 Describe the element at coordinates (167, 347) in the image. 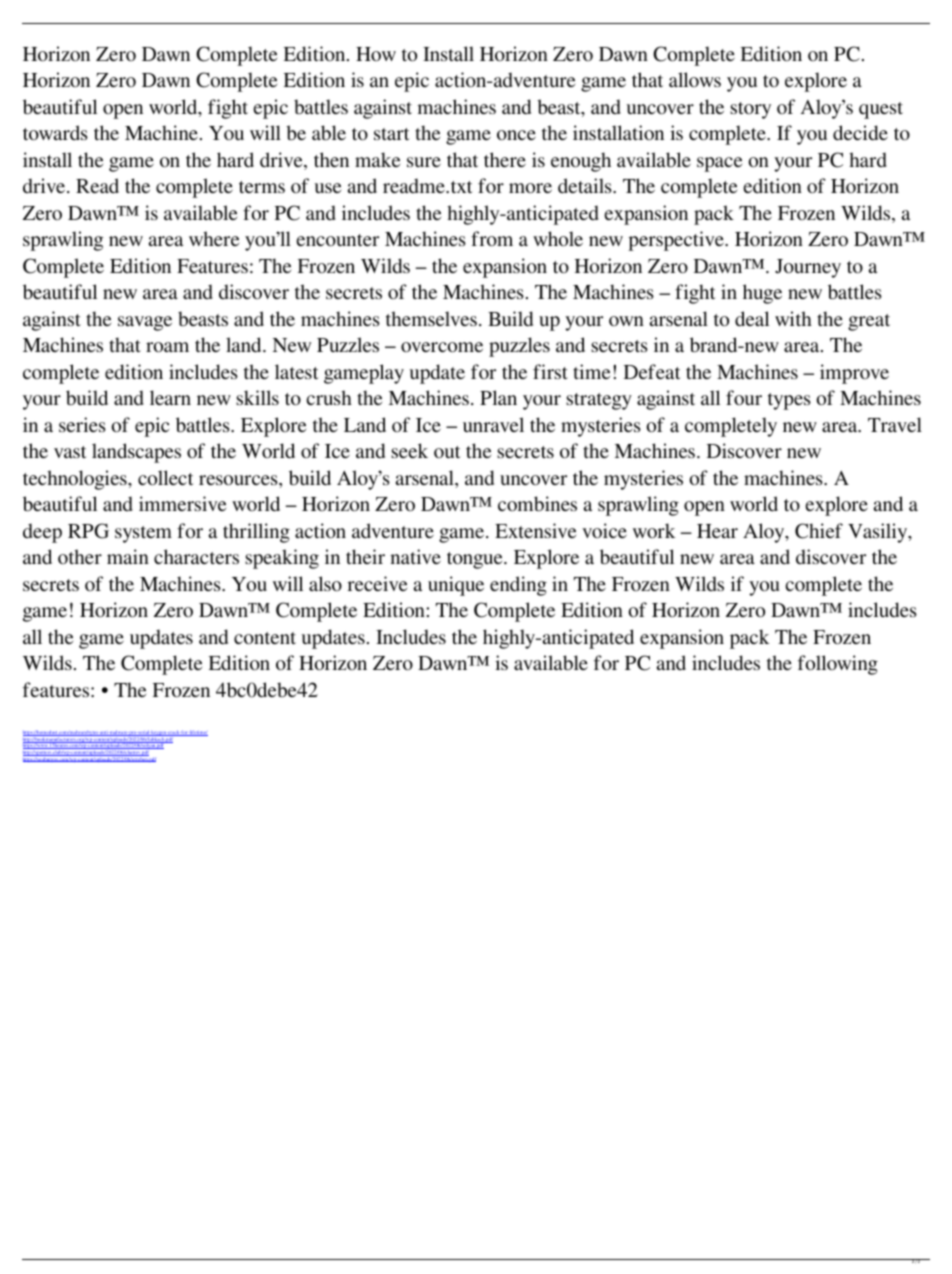

I see `roam` at that location.
